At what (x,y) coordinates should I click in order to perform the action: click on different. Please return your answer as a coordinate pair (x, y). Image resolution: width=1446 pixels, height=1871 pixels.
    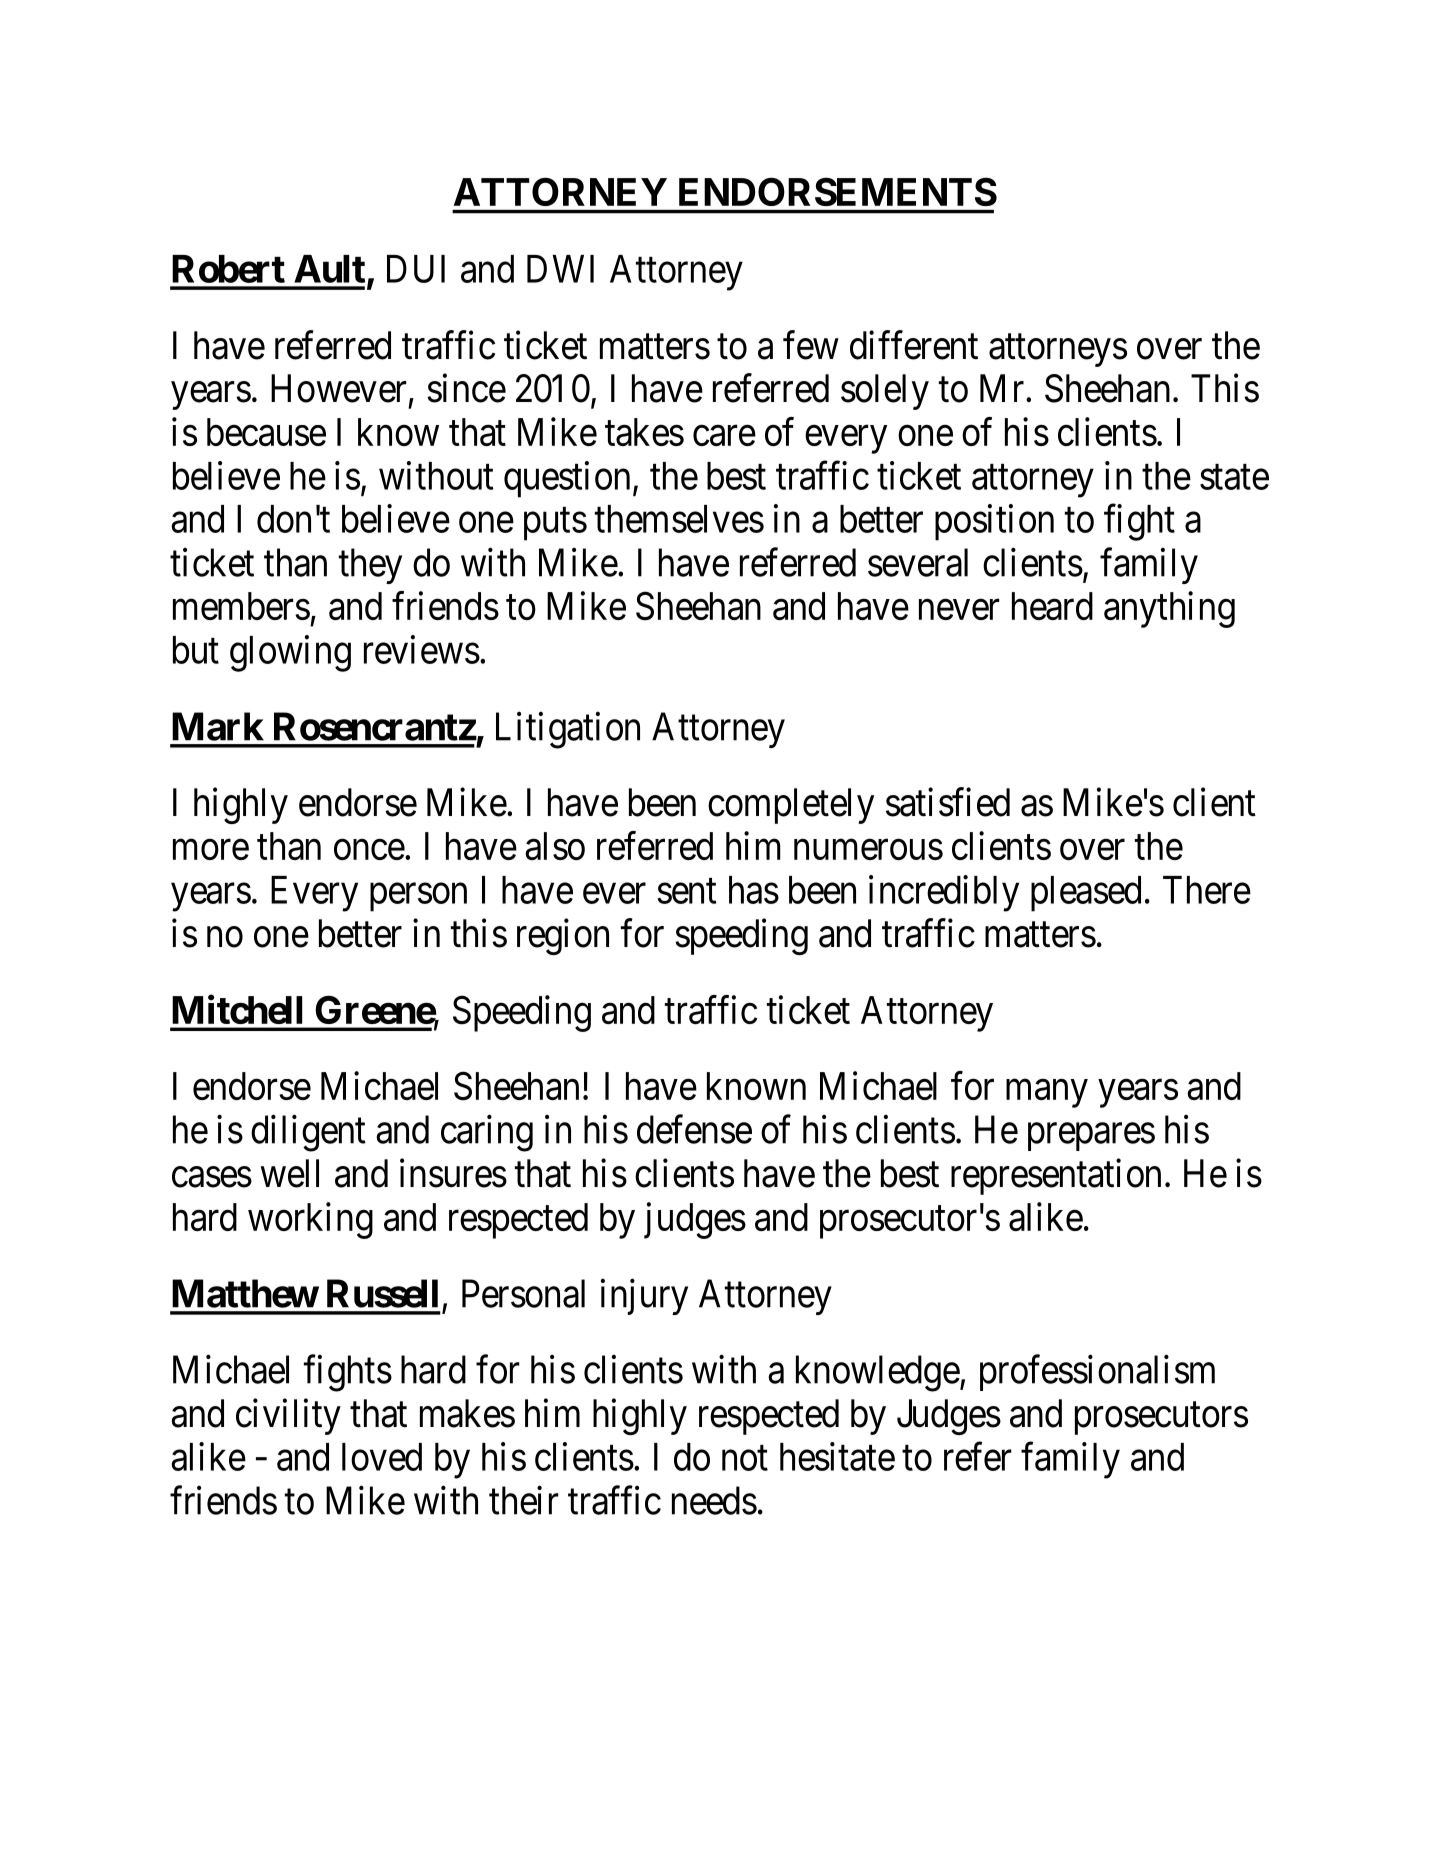
    Looking at the image, I should click on (914, 345).
